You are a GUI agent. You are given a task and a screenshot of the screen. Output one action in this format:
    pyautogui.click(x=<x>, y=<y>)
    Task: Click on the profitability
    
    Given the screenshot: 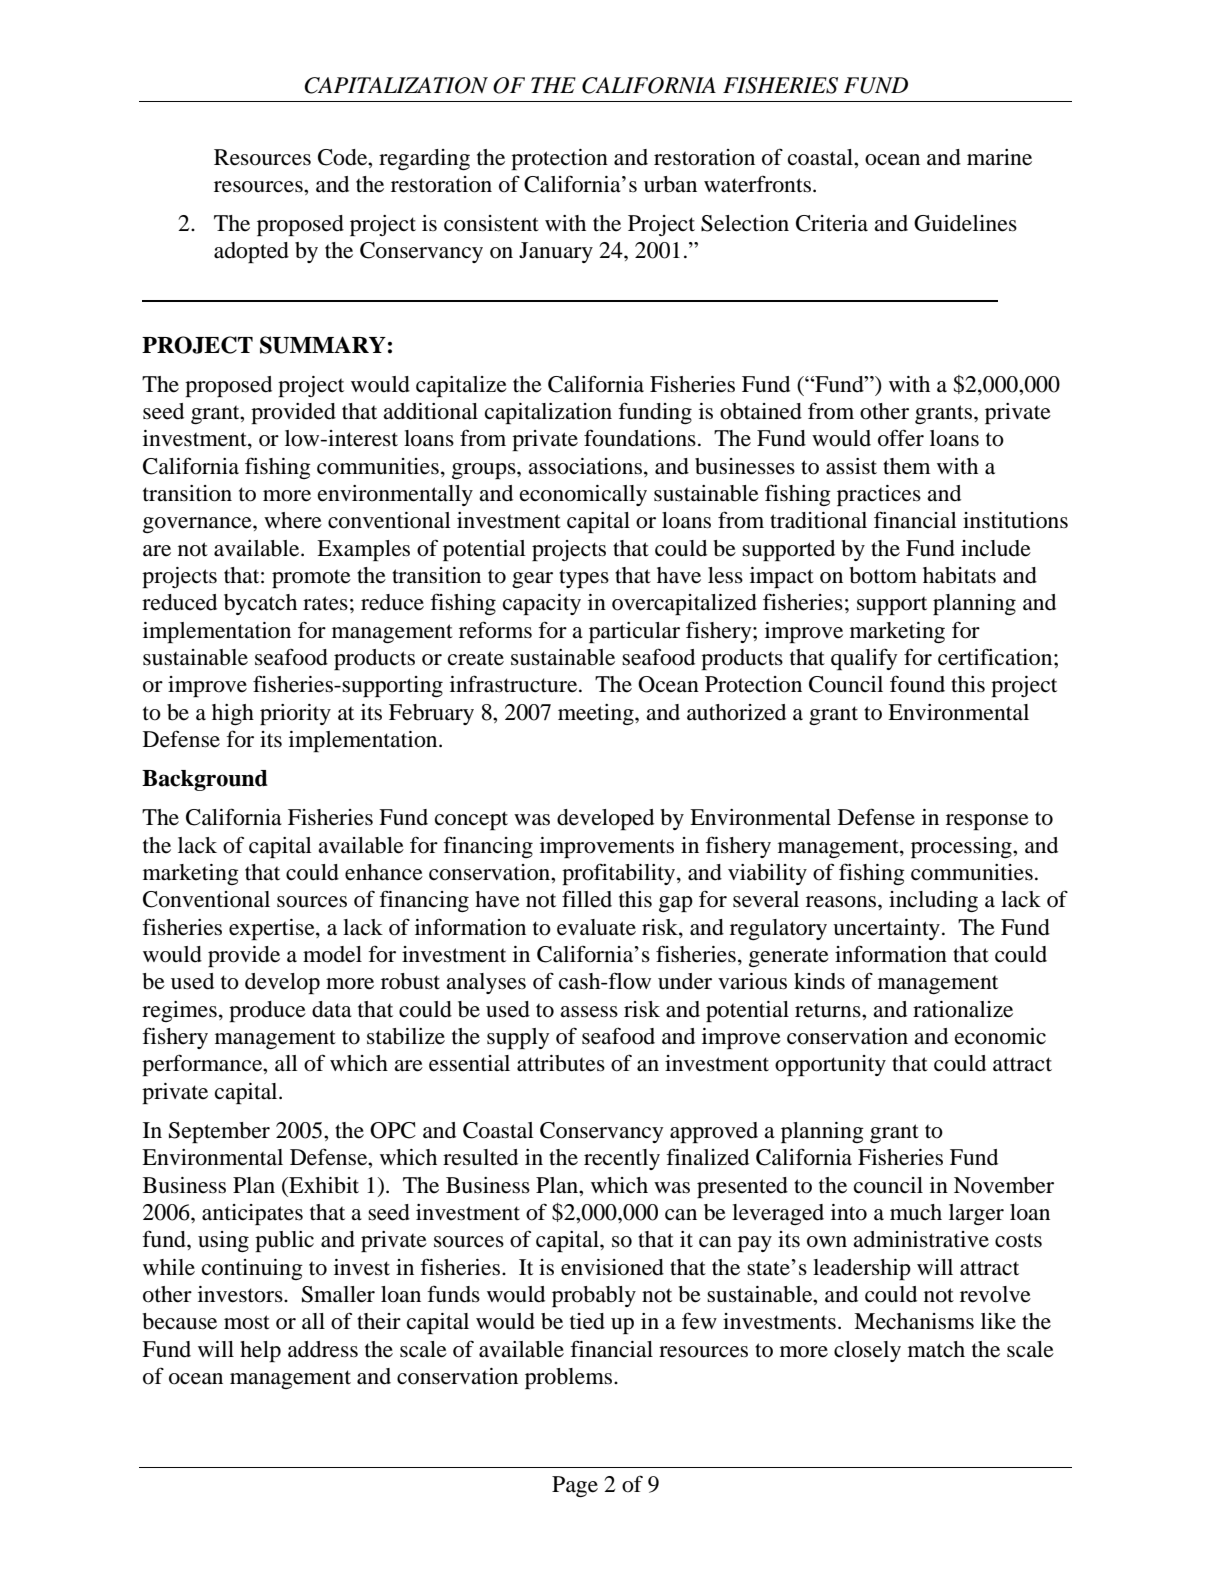 What is the action you would take?
    pyautogui.click(x=620, y=874)
